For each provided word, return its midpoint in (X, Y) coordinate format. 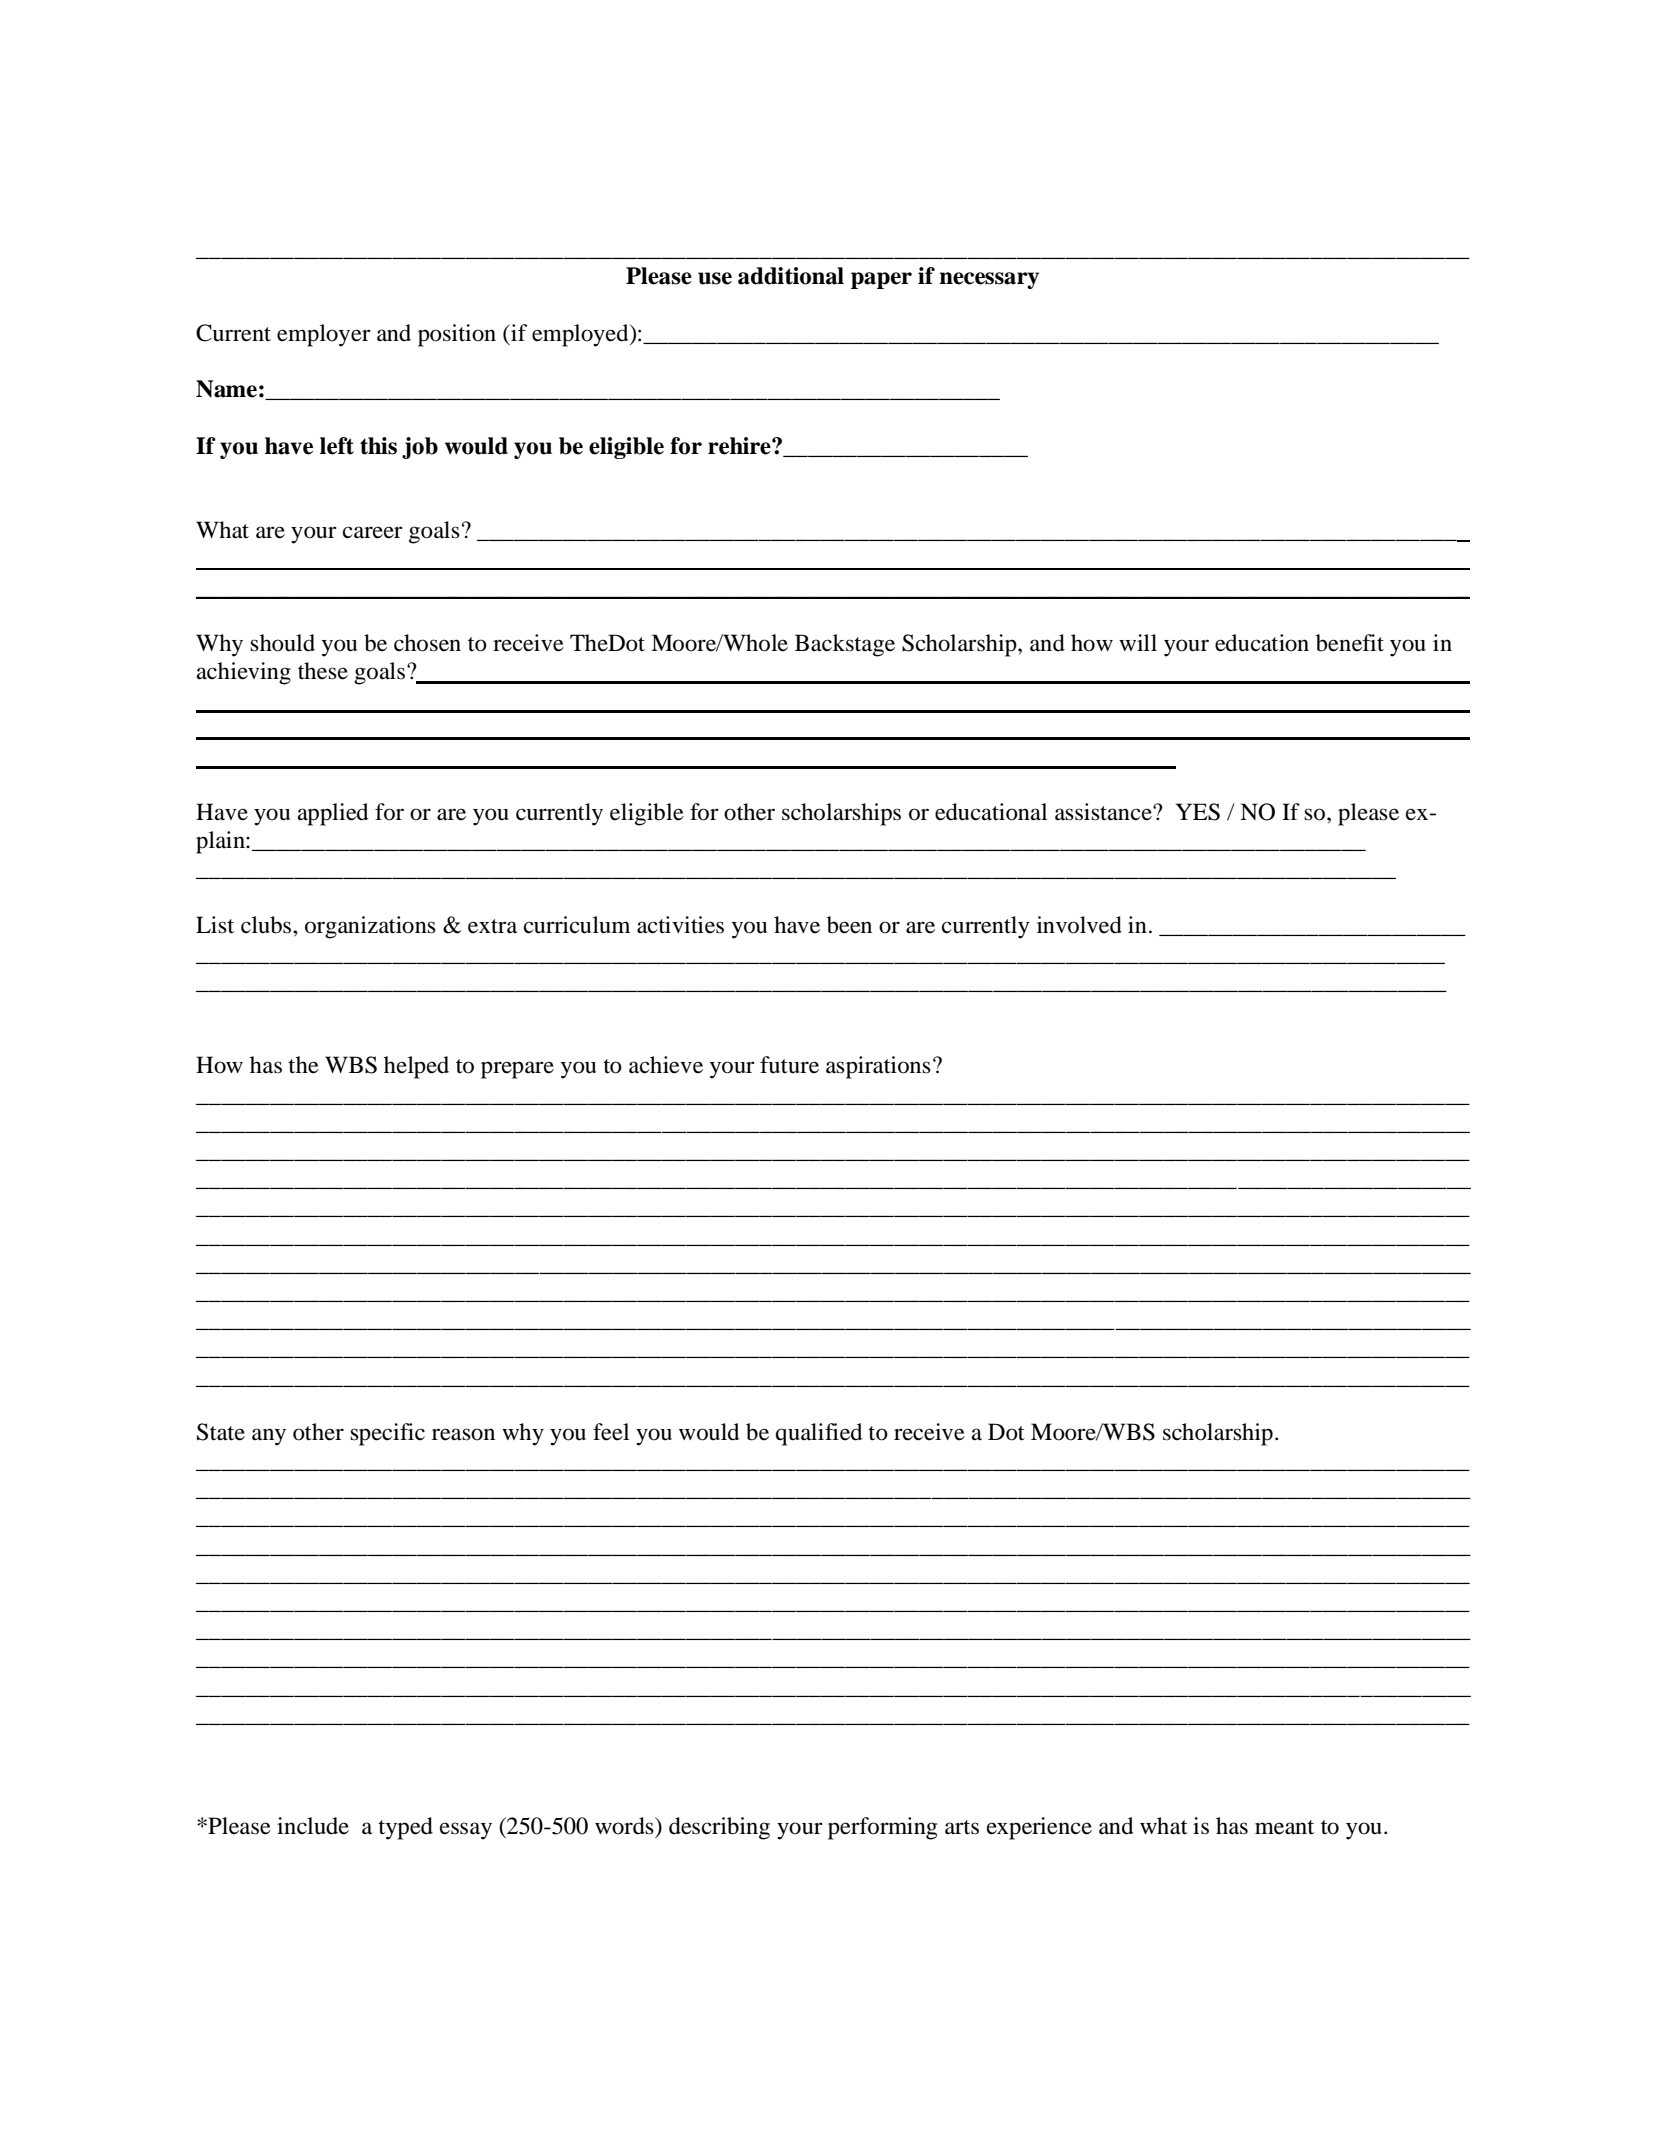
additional (791, 276)
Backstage (845, 645)
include (313, 1826)
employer (324, 335)
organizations (370, 927)
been (849, 925)
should (282, 643)
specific (387, 1434)
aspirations (878, 1067)
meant (1284, 1827)
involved (1079, 925)
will (1138, 642)
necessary (989, 280)
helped (416, 1067)
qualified (819, 1434)
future (789, 1065)
